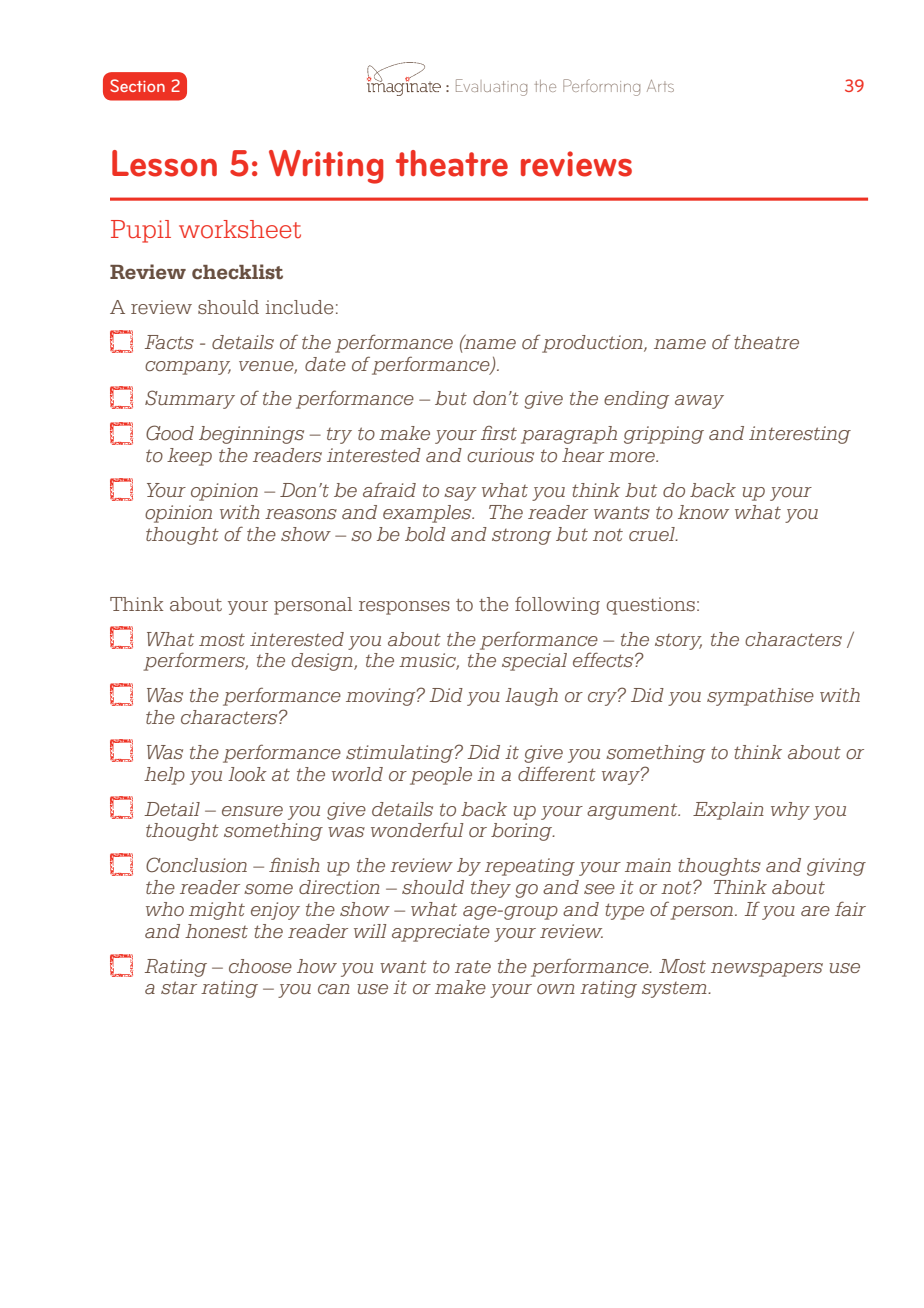  Describe the element at coordinates (237, 272) in the image. I see `checklist` at that location.
